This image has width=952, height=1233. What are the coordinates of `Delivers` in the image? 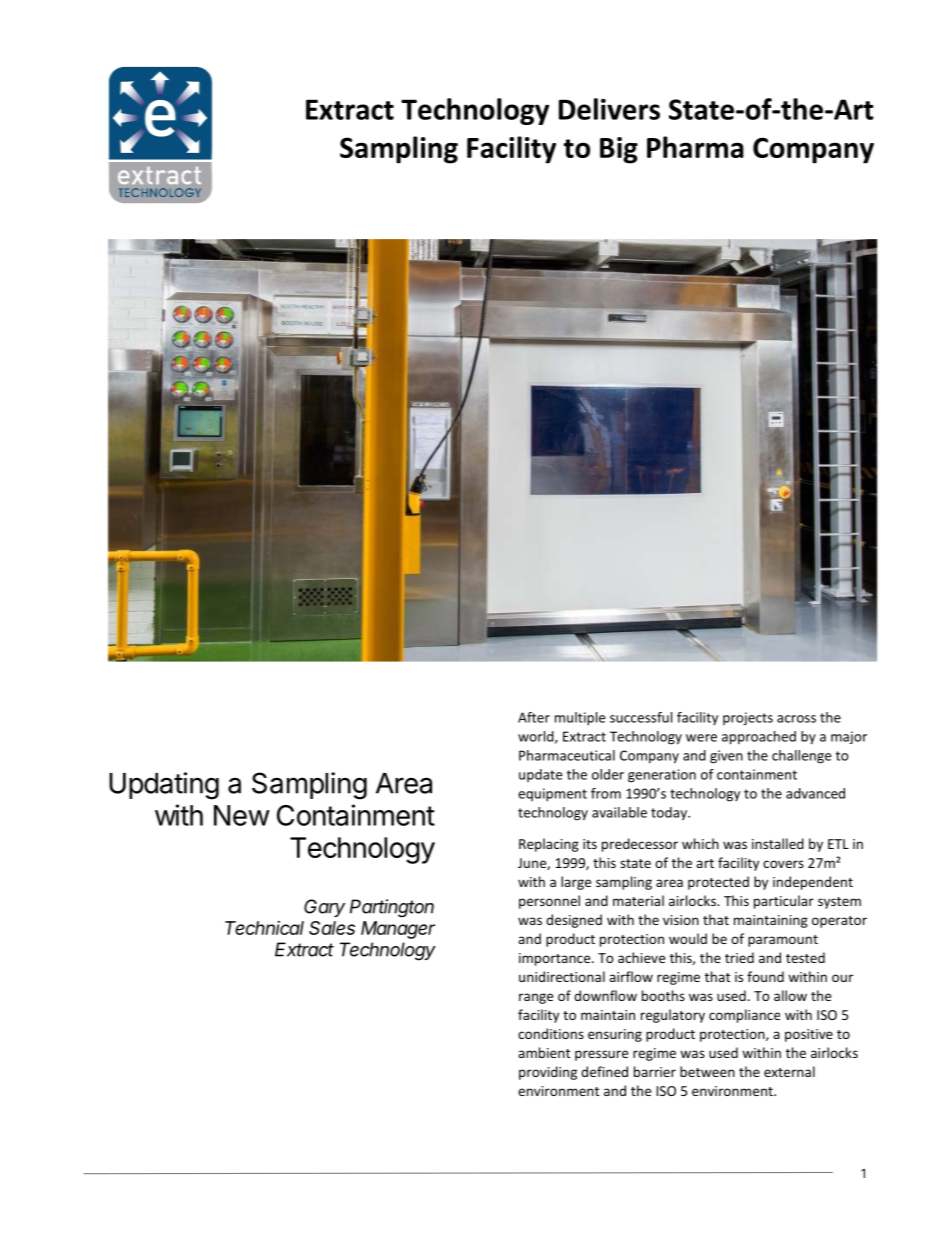 It's located at (609, 109).
